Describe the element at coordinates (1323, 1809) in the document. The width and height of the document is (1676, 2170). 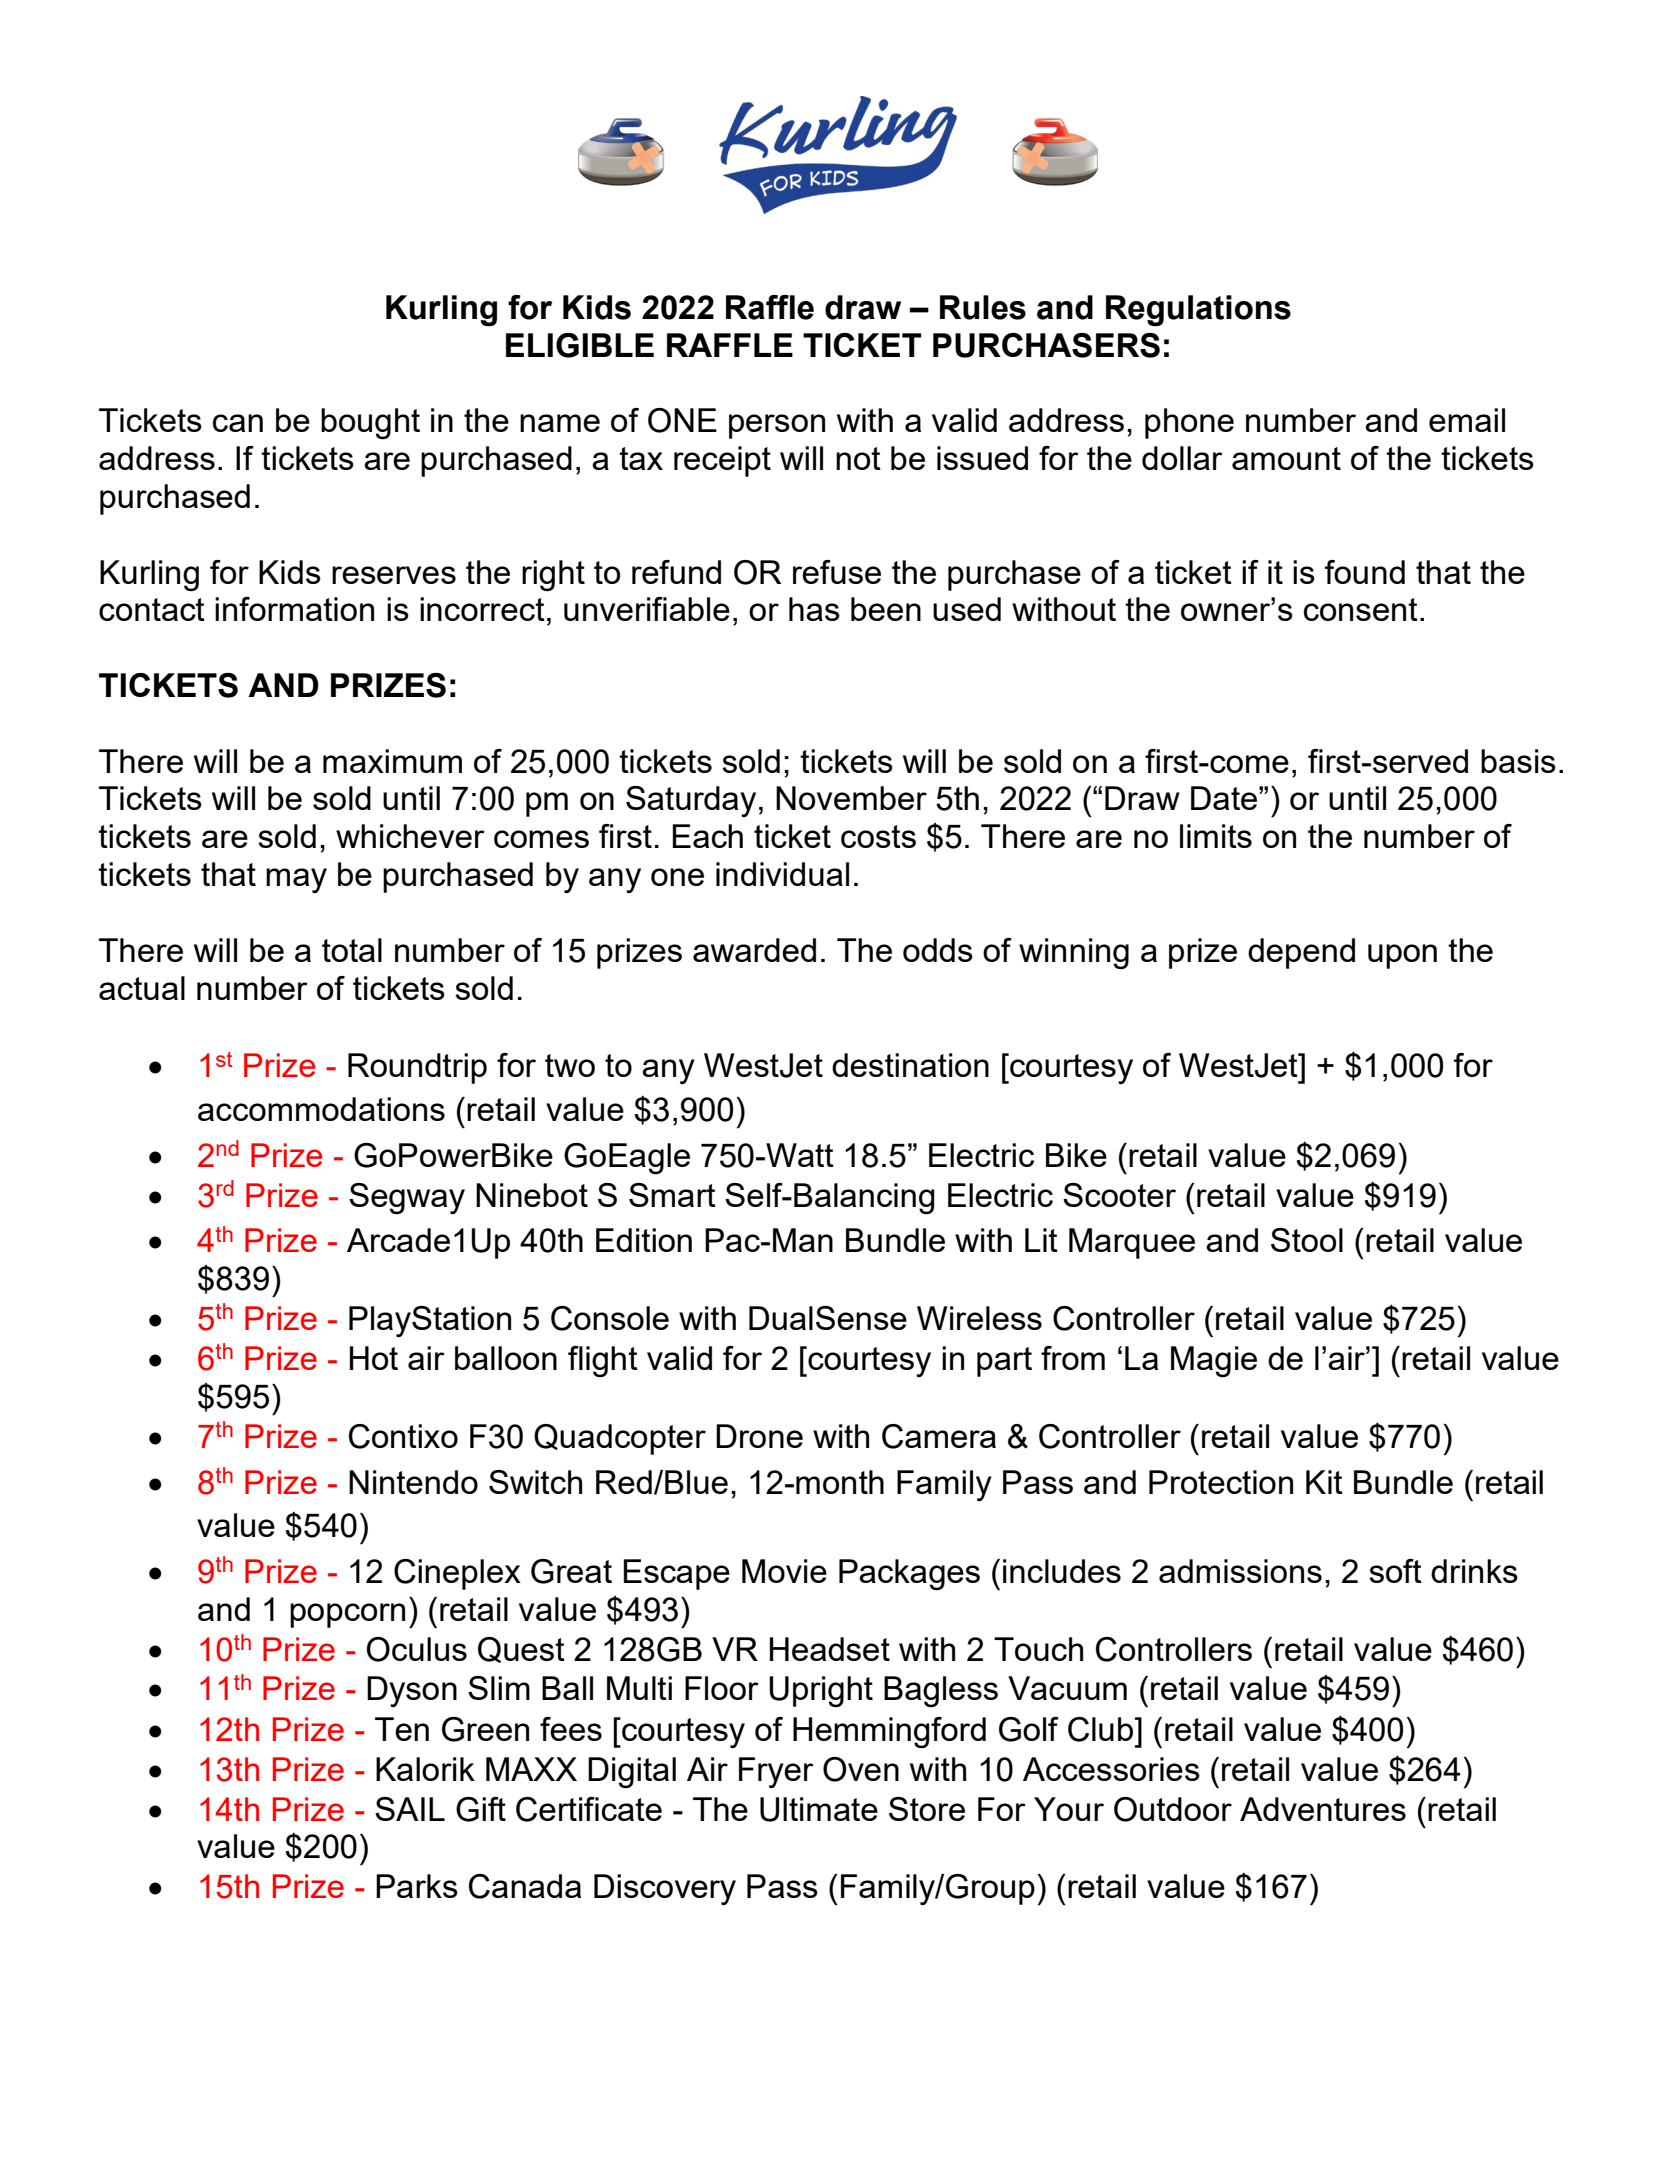
I see `Adventures` at that location.
